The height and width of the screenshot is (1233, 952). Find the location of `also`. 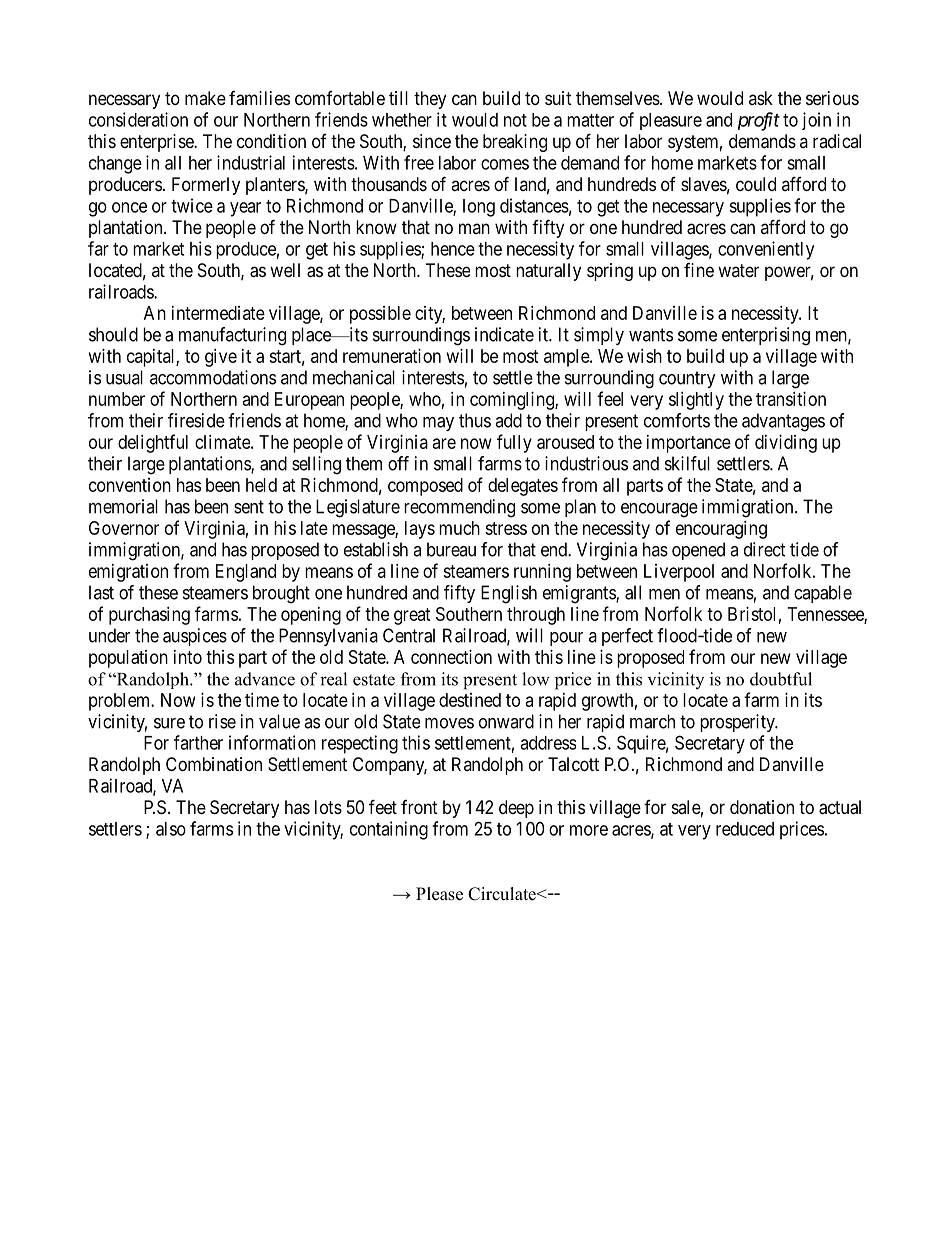

also is located at coordinates (171, 829).
